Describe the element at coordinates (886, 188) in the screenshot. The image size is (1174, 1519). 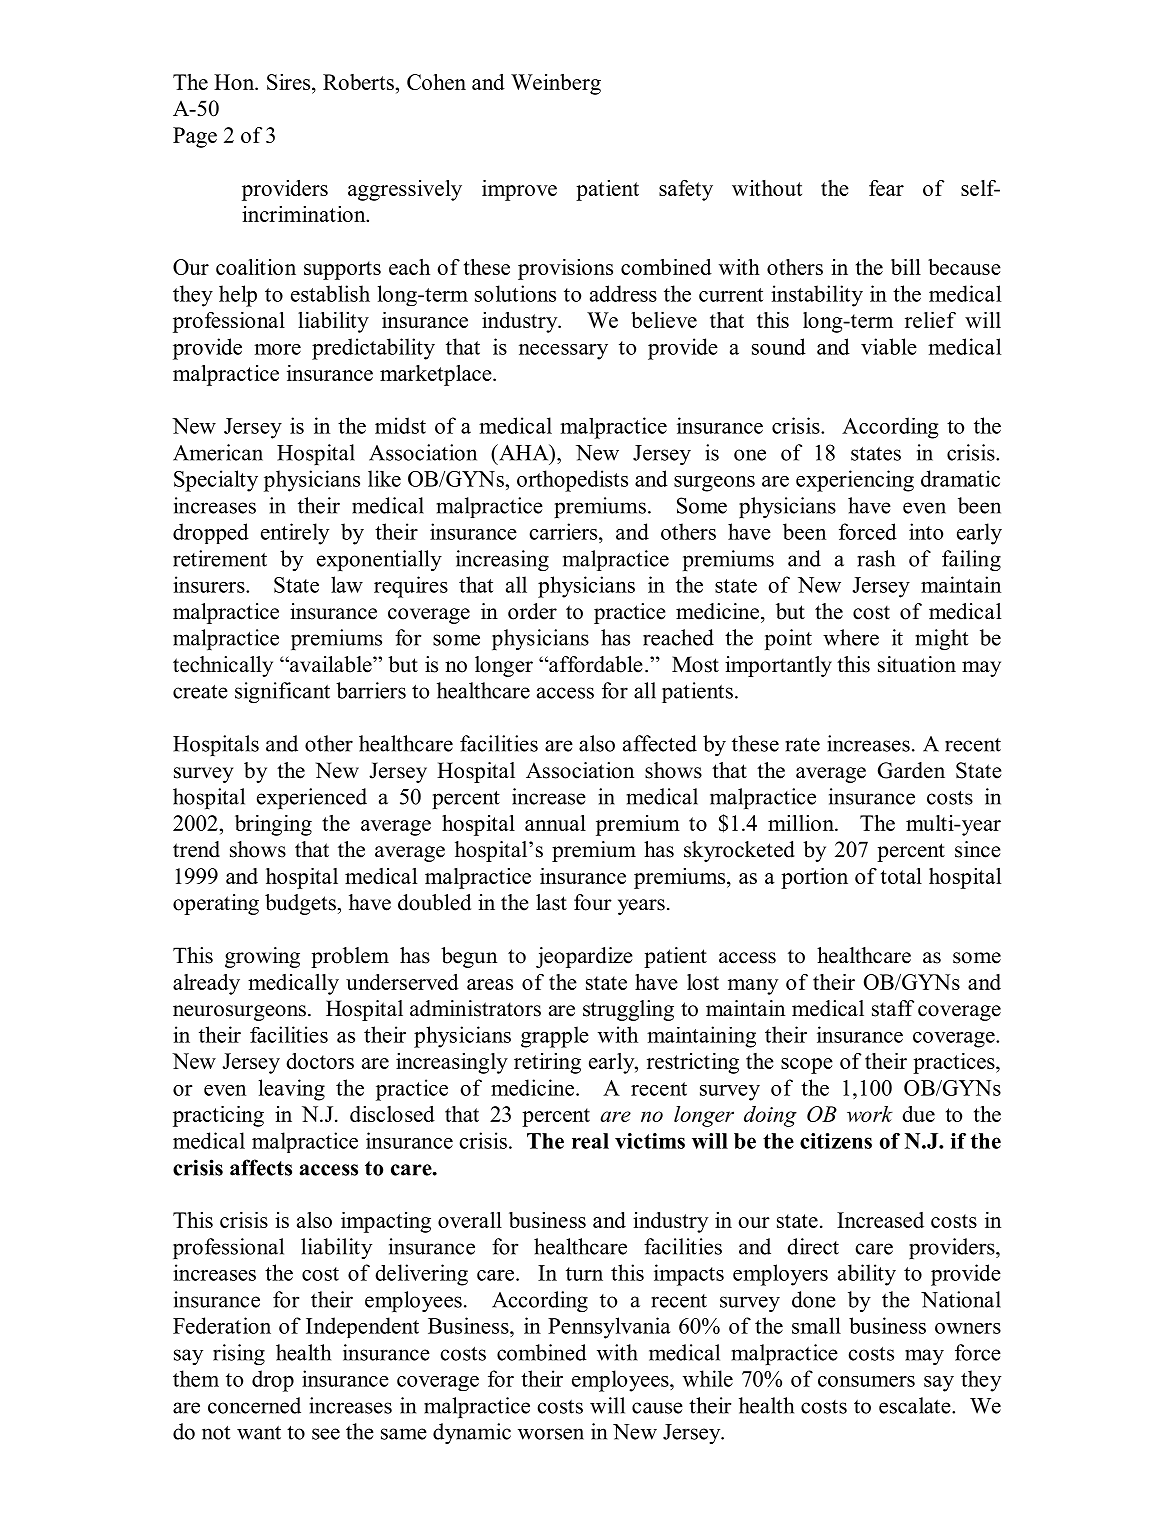
I see `fear` at that location.
